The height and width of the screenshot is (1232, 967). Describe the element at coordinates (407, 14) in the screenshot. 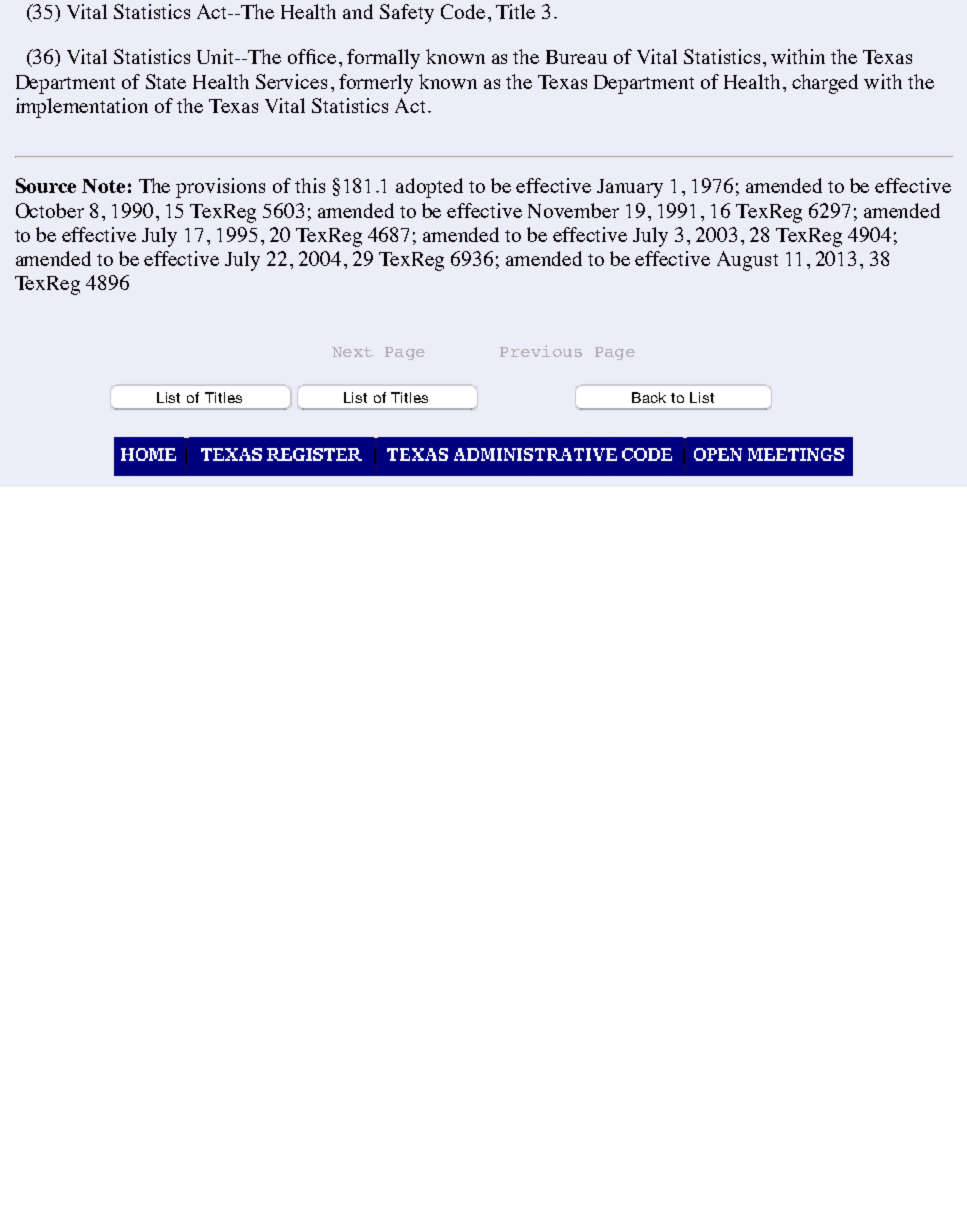

I see `Safety` at that location.
